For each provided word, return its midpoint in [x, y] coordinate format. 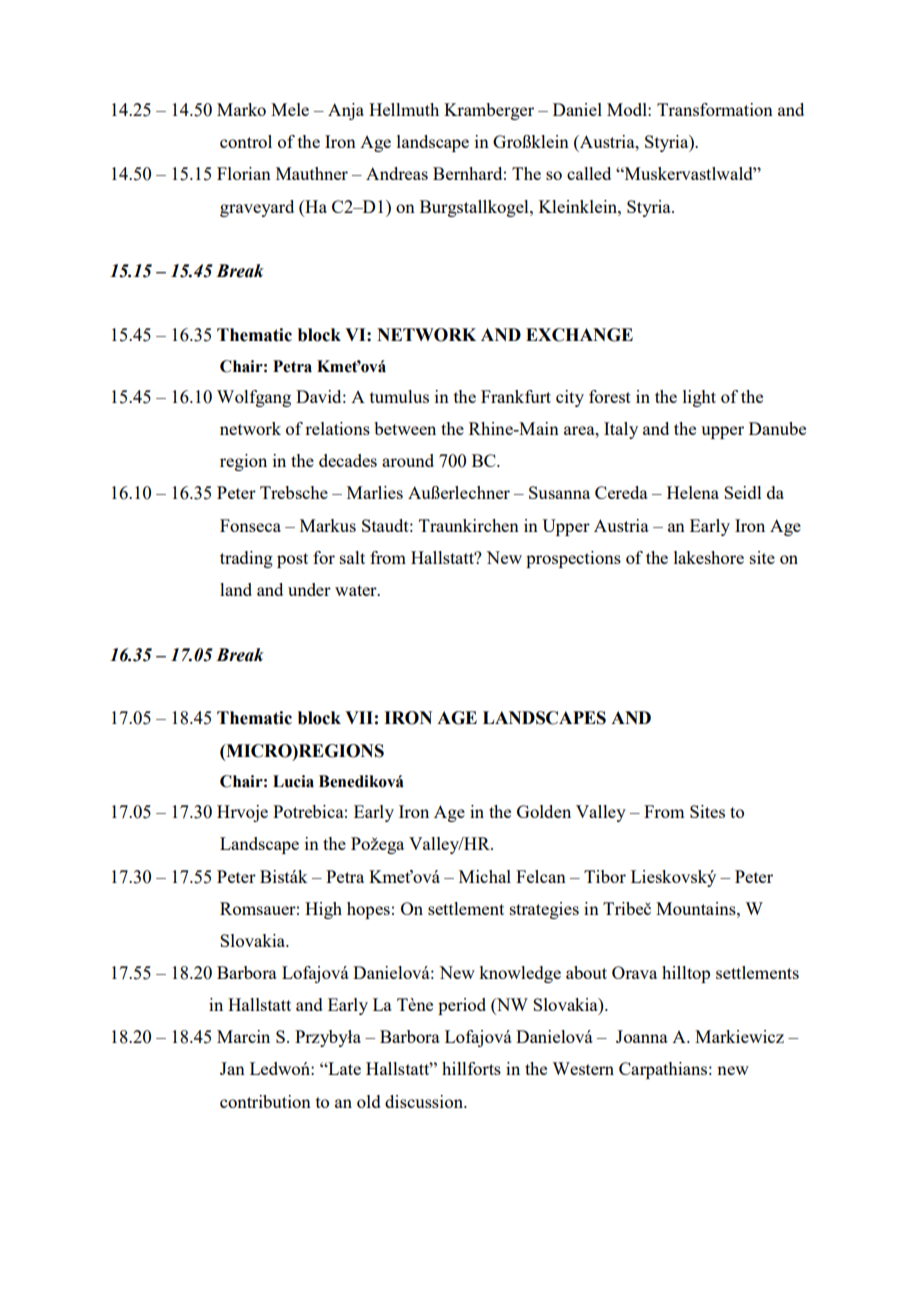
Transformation [715, 109]
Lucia [293, 781]
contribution [265, 1101]
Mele [290, 109]
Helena [693, 492]
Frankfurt [516, 396]
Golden [544, 811]
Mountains [697, 908]
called [589, 173]
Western [583, 1068]
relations [337, 428]
